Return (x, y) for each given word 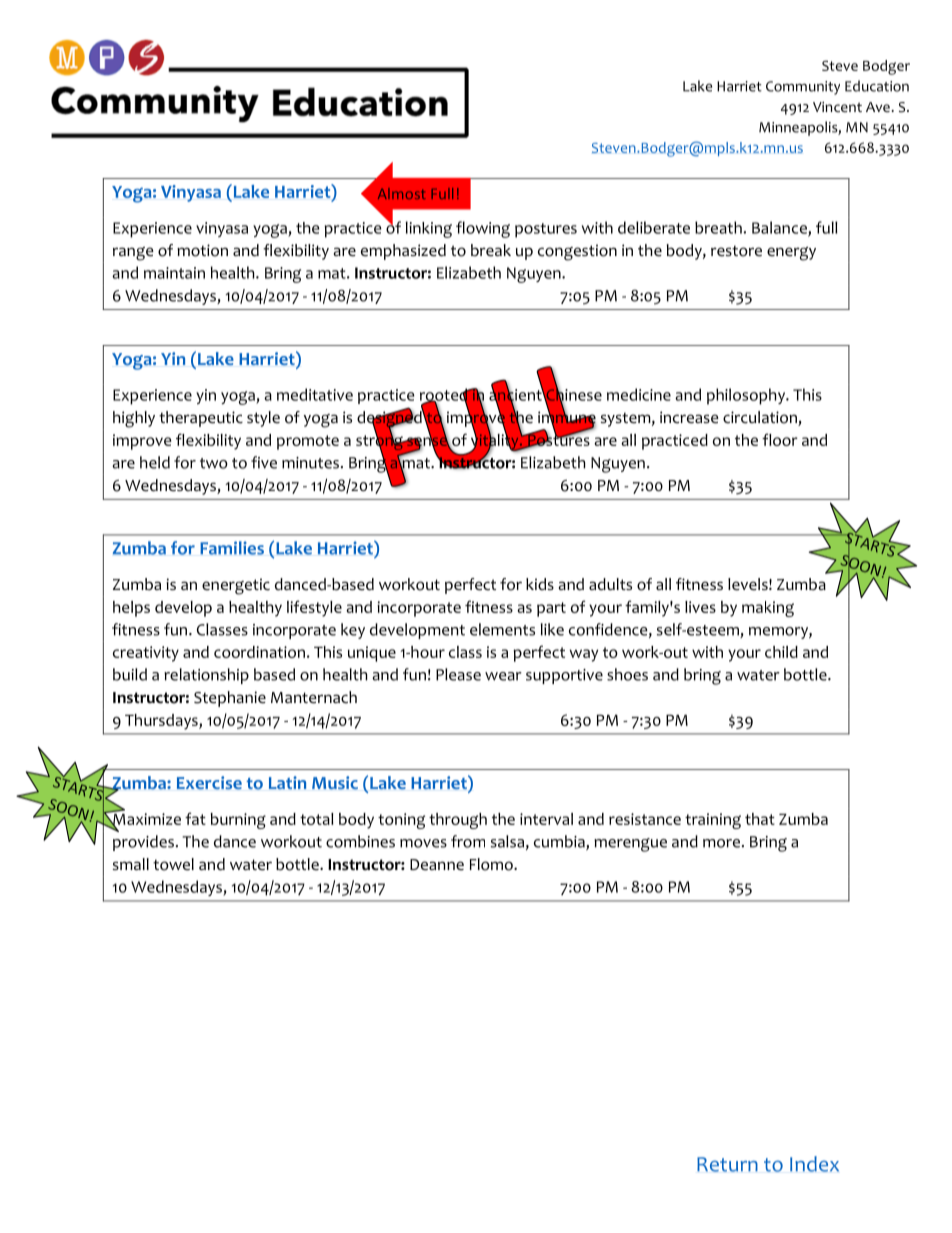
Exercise (209, 782)
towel (173, 864)
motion (202, 250)
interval (546, 819)
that (760, 819)
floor (780, 439)
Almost (402, 193)
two (214, 463)
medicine (639, 394)
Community (803, 88)
